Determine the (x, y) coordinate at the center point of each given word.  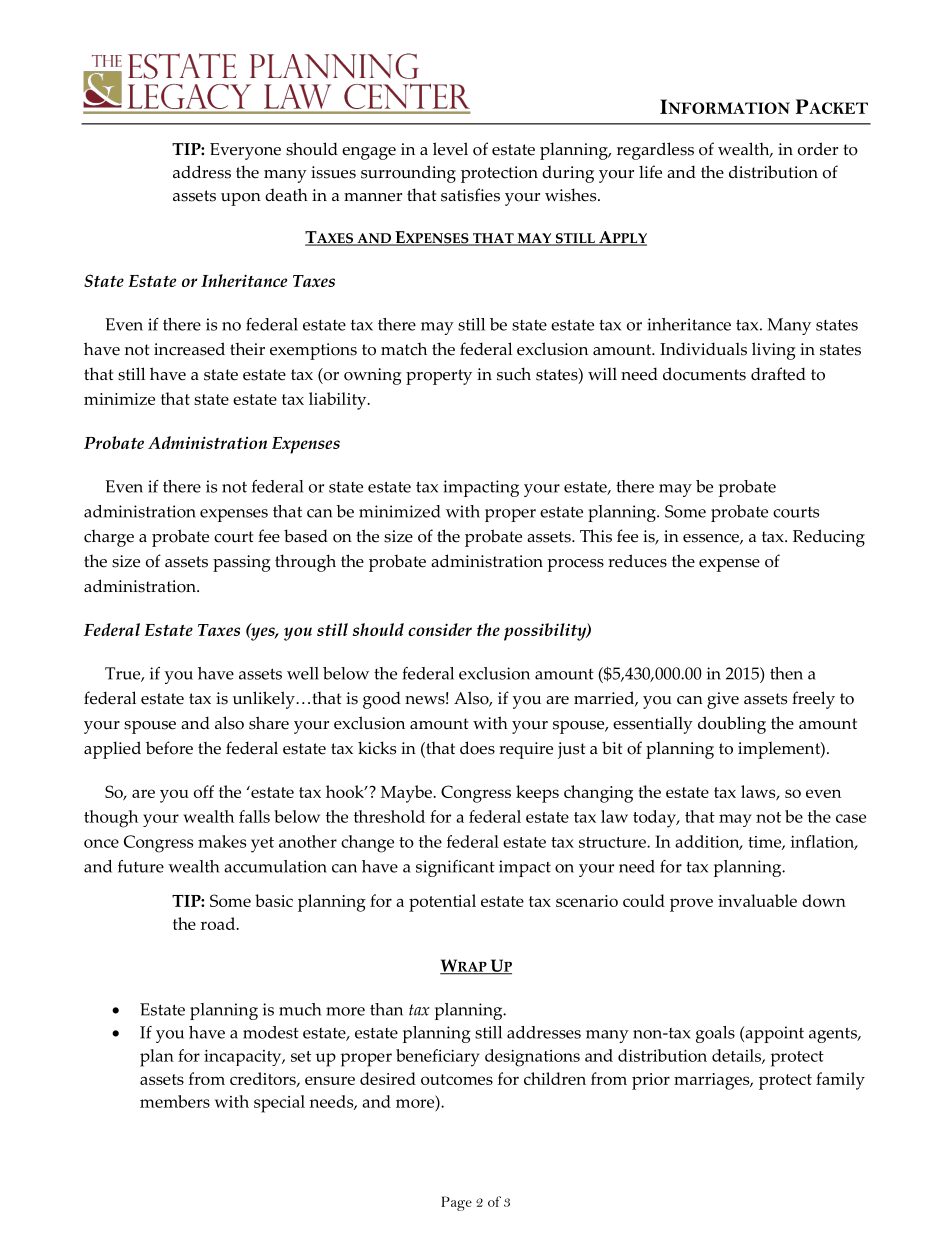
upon (241, 199)
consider (440, 629)
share (269, 723)
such (514, 374)
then (786, 673)
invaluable (757, 900)
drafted (778, 374)
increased (189, 349)
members (175, 1101)
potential (442, 903)
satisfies (470, 195)
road (219, 923)
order (818, 149)
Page (456, 1203)
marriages (713, 1081)
